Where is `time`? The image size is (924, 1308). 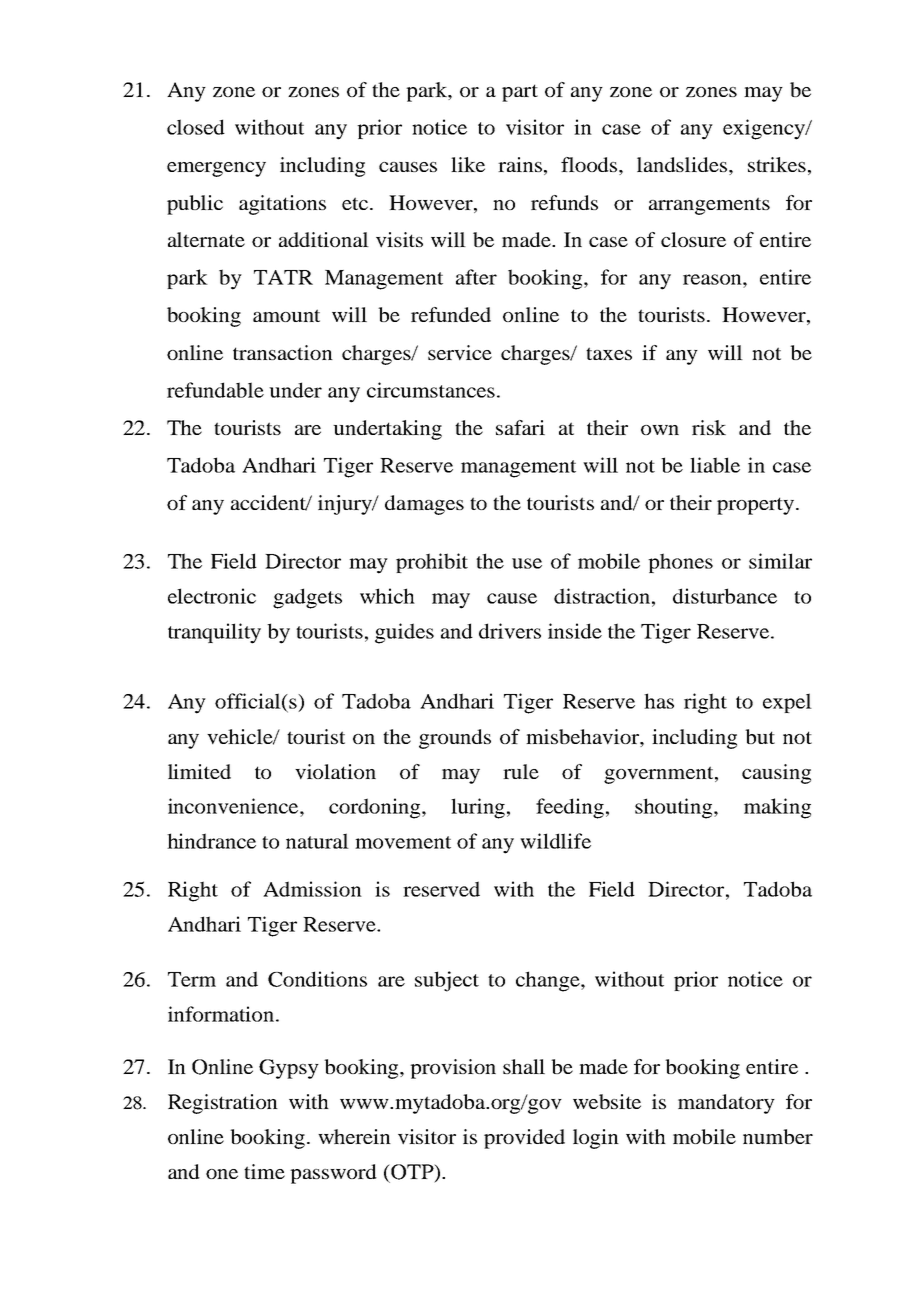 time is located at coordinates (264, 1171).
